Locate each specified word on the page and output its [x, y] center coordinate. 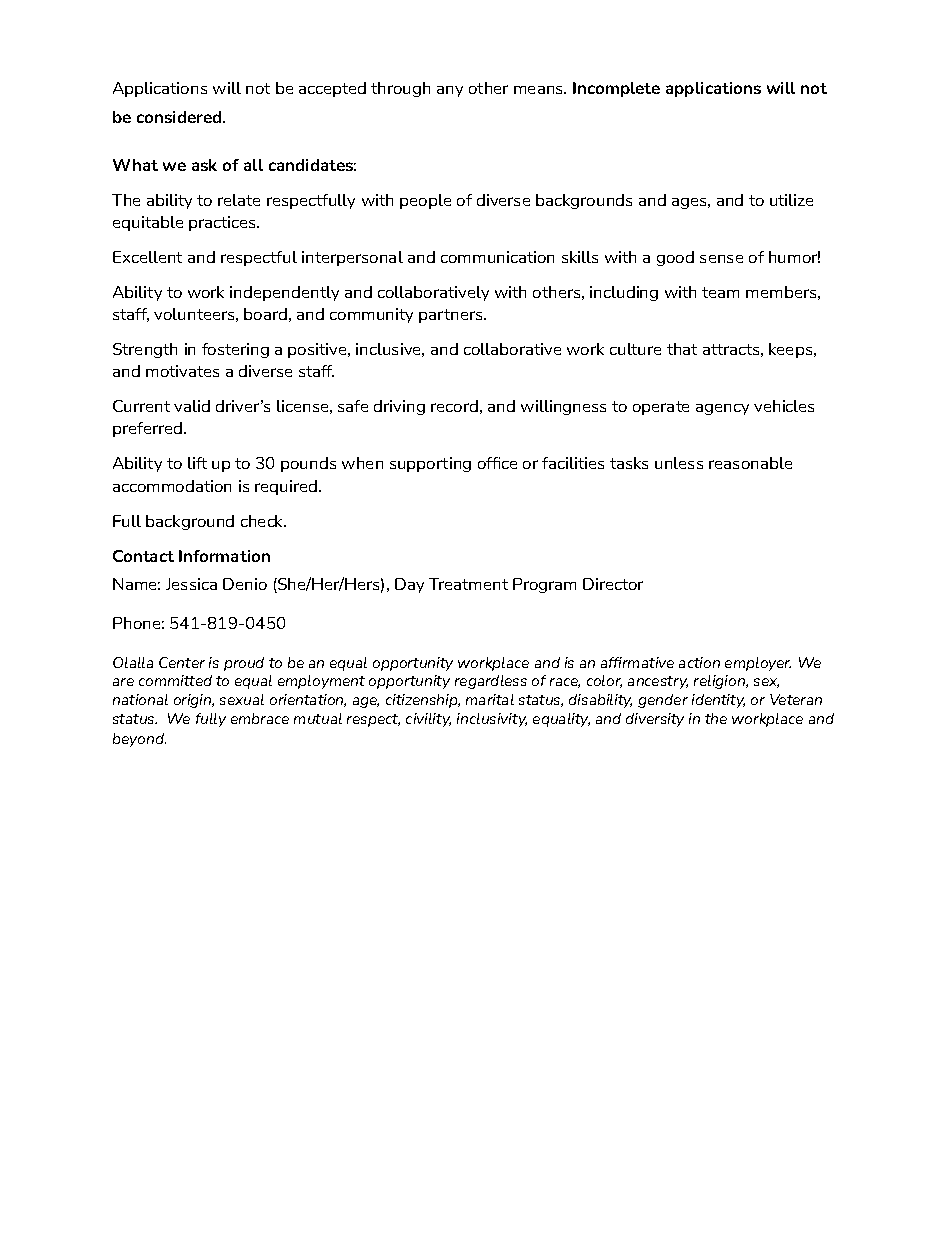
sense [721, 259]
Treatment [468, 584]
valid [192, 406]
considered [180, 117]
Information [224, 556]
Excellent [147, 257]
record [454, 406]
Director [613, 584]
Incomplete [616, 89]
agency [722, 409]
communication [497, 257]
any [450, 91]
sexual [242, 699]
